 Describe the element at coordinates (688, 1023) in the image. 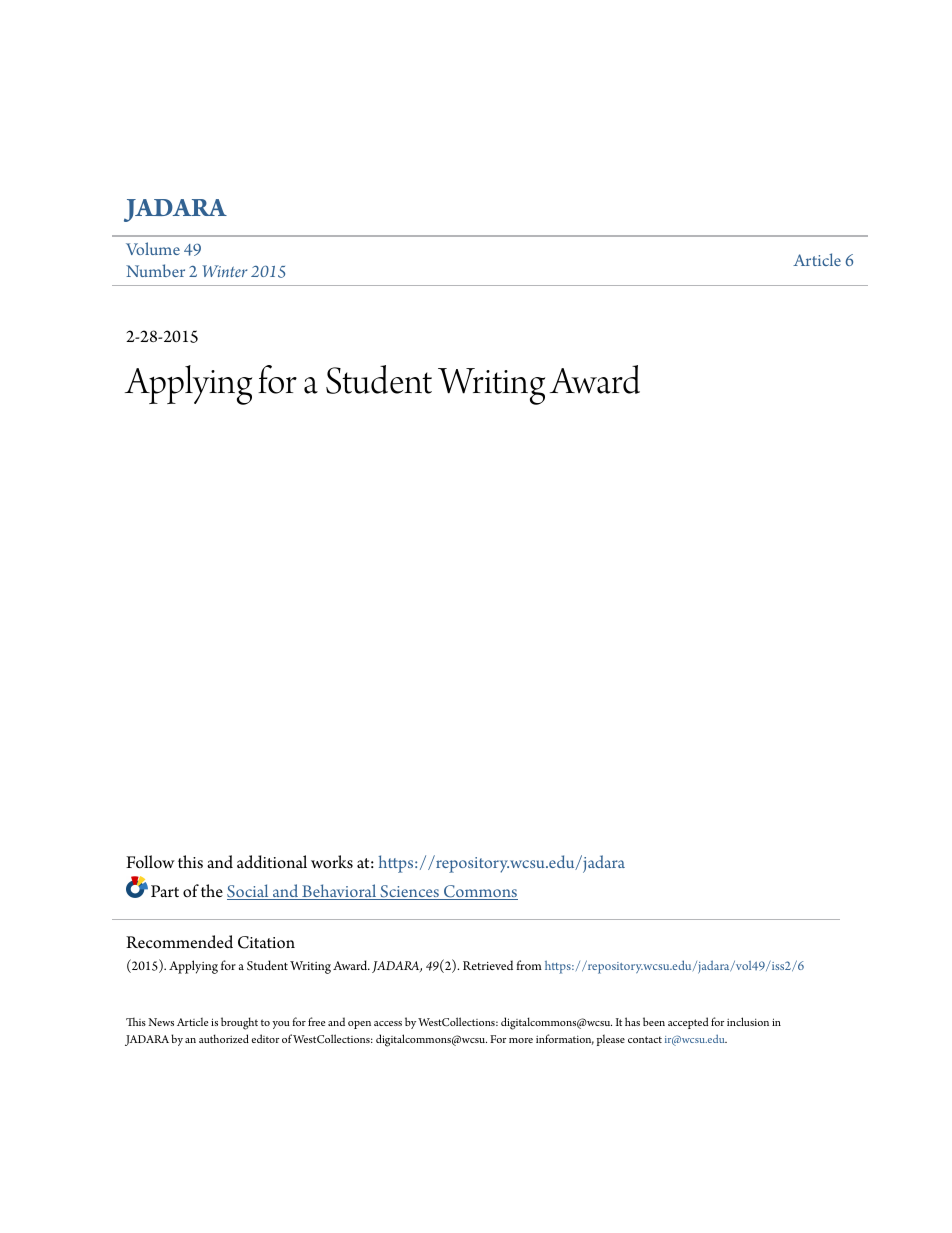

I see `accepted` at that location.
